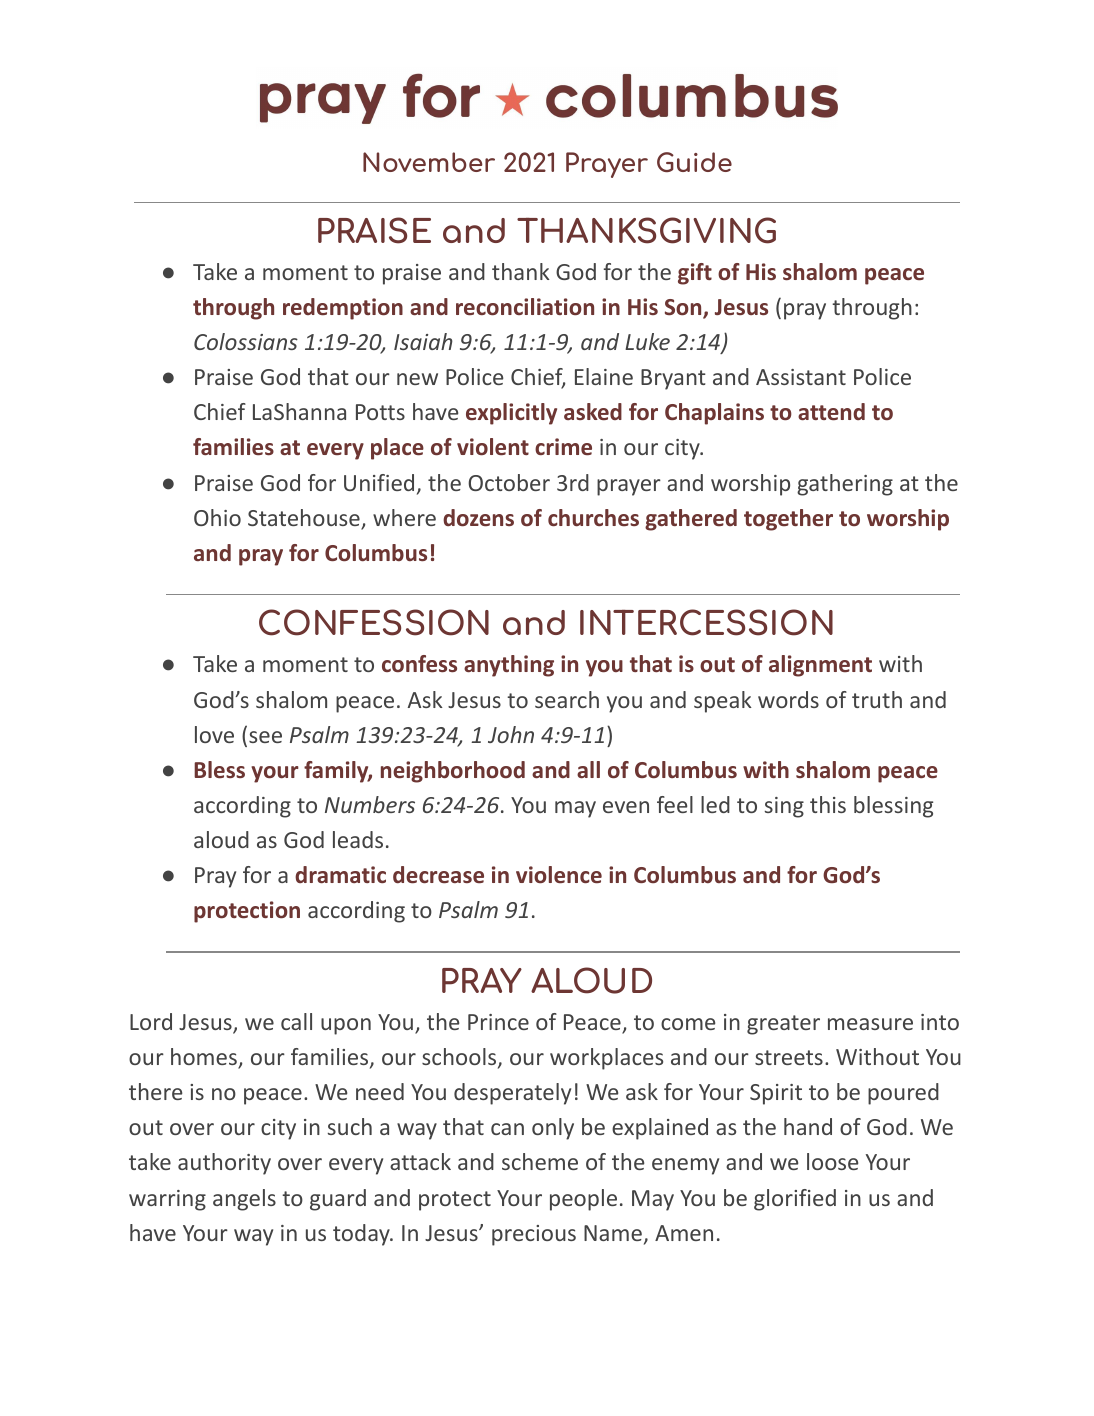 This image has height=1416, width=1094. Describe the element at coordinates (559, 875) in the image. I see `violence` at that location.
